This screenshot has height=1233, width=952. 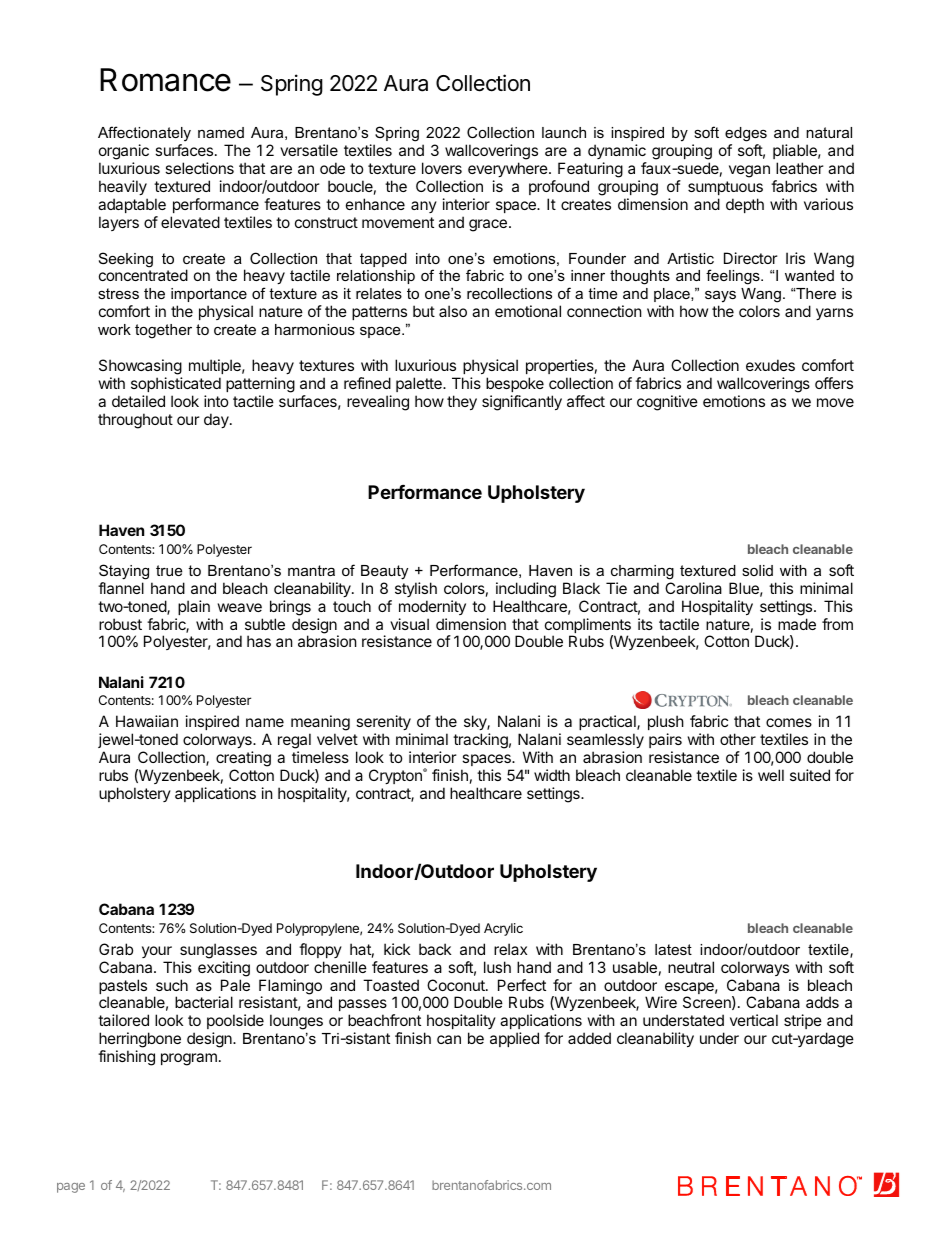 I want to click on modernity, so click(x=432, y=607).
